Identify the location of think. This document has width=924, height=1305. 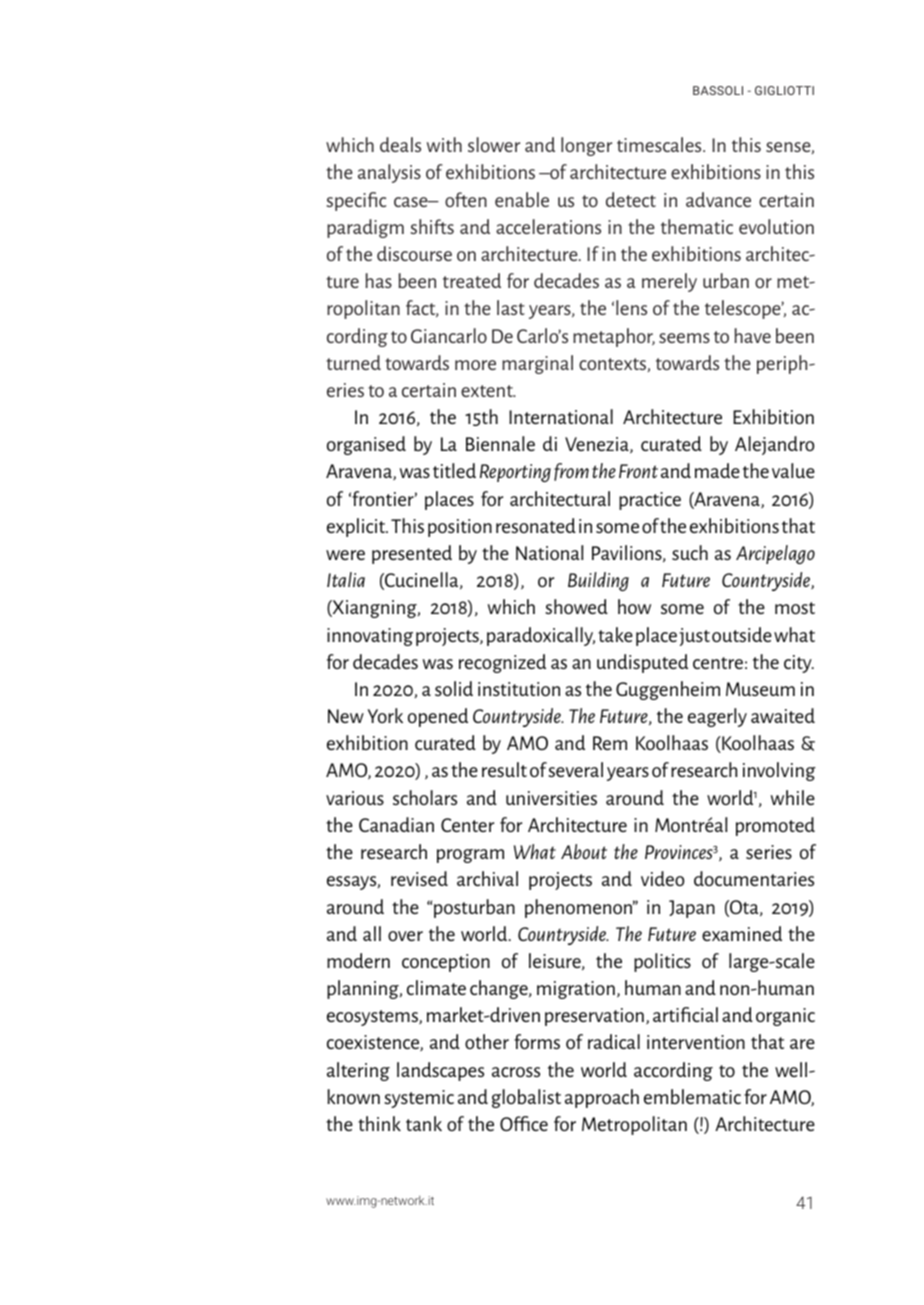
(379, 1123).
